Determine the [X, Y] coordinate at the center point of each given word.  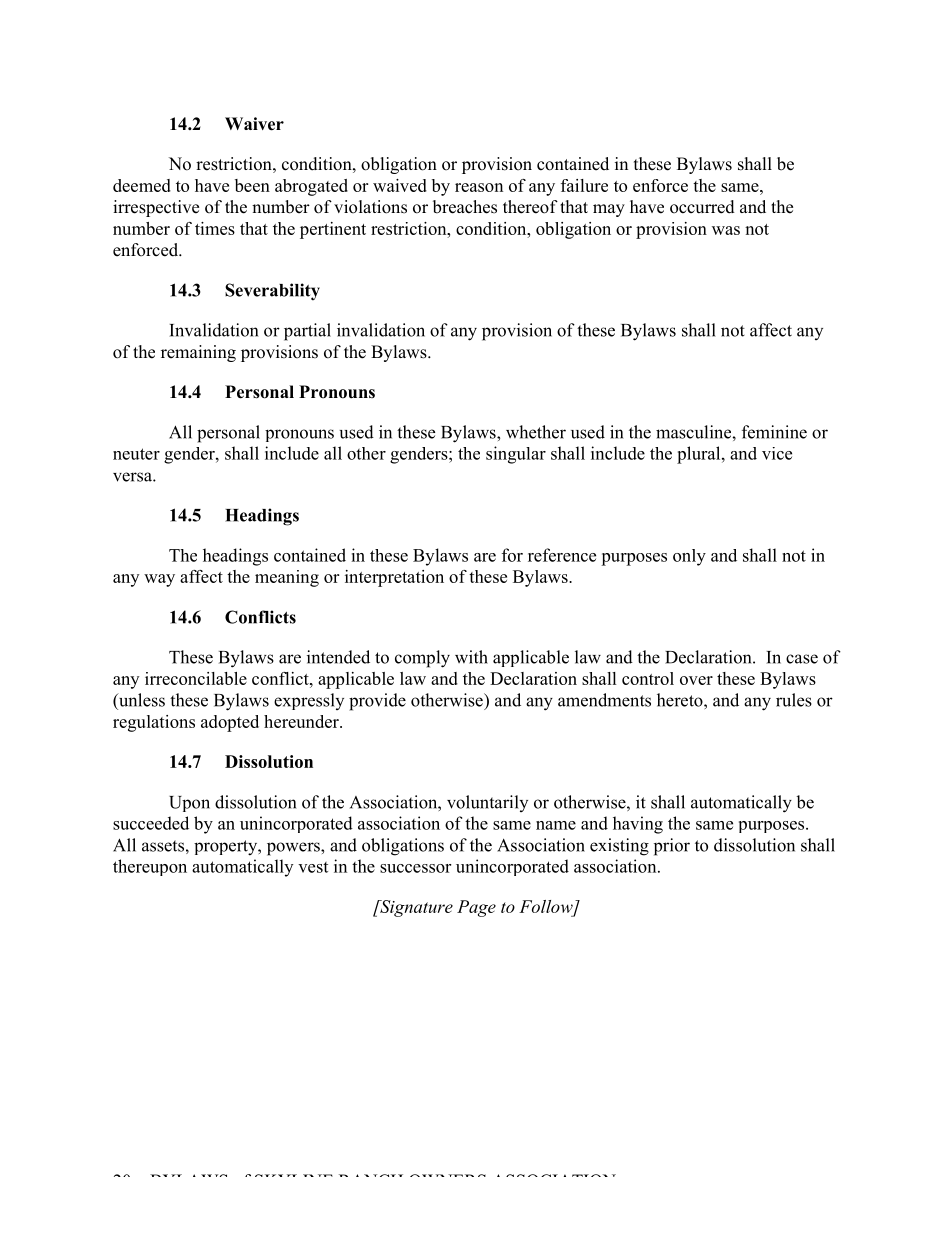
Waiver [254, 124]
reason [479, 187]
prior [672, 847]
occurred [702, 207]
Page [476, 908]
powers [294, 849]
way [159, 580]
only [689, 557]
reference [562, 555]
